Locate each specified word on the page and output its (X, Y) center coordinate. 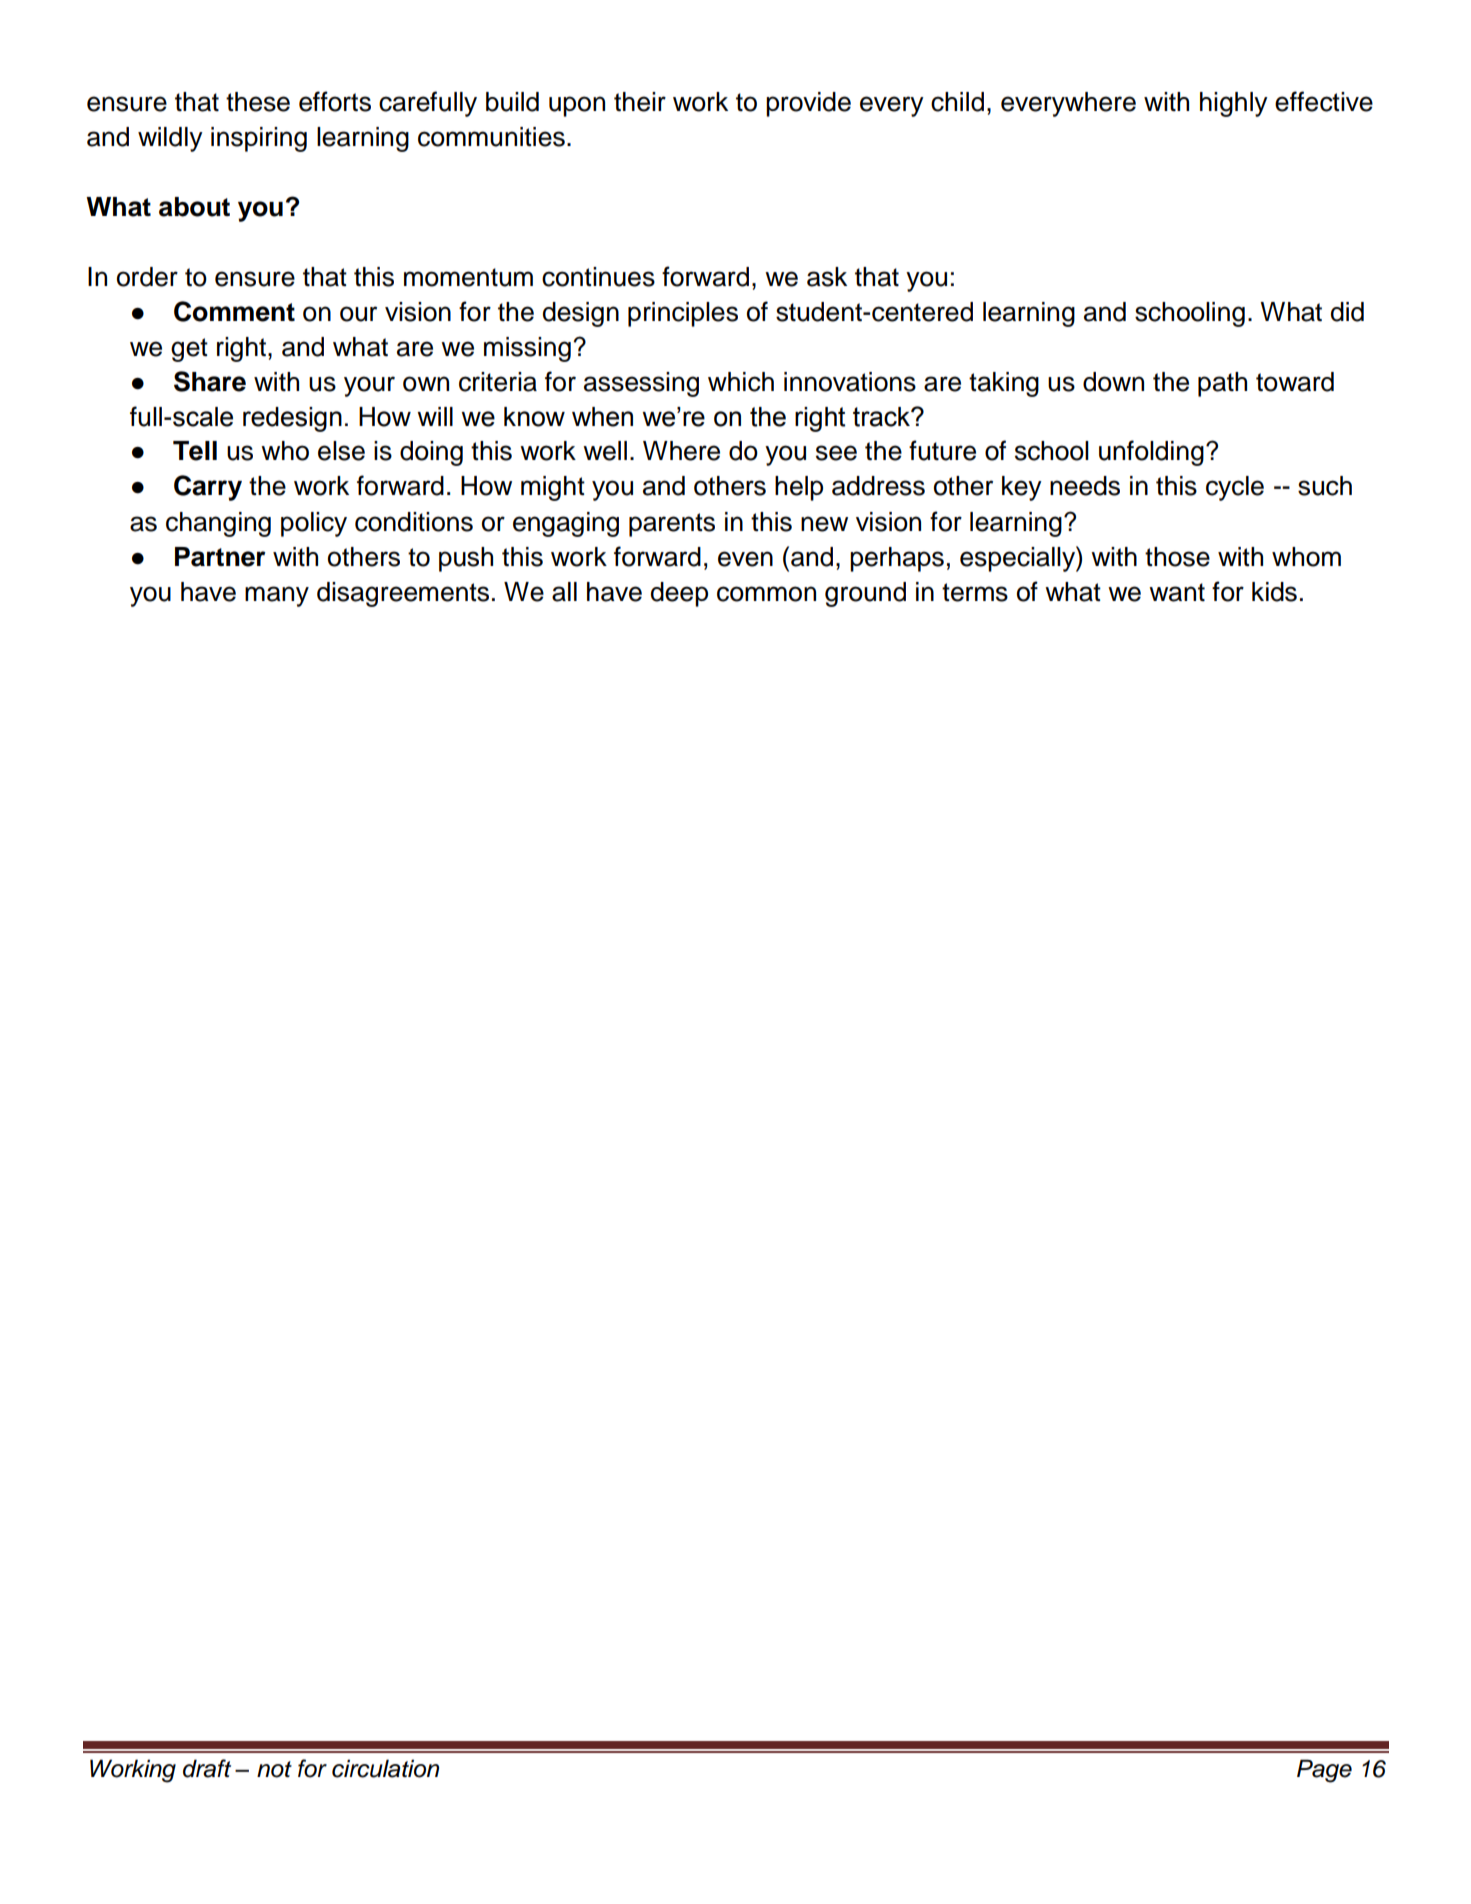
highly (1234, 104)
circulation (385, 1768)
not (274, 1769)
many (277, 596)
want (1177, 592)
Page (1324, 1771)
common (766, 594)
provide (808, 104)
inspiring (259, 139)
